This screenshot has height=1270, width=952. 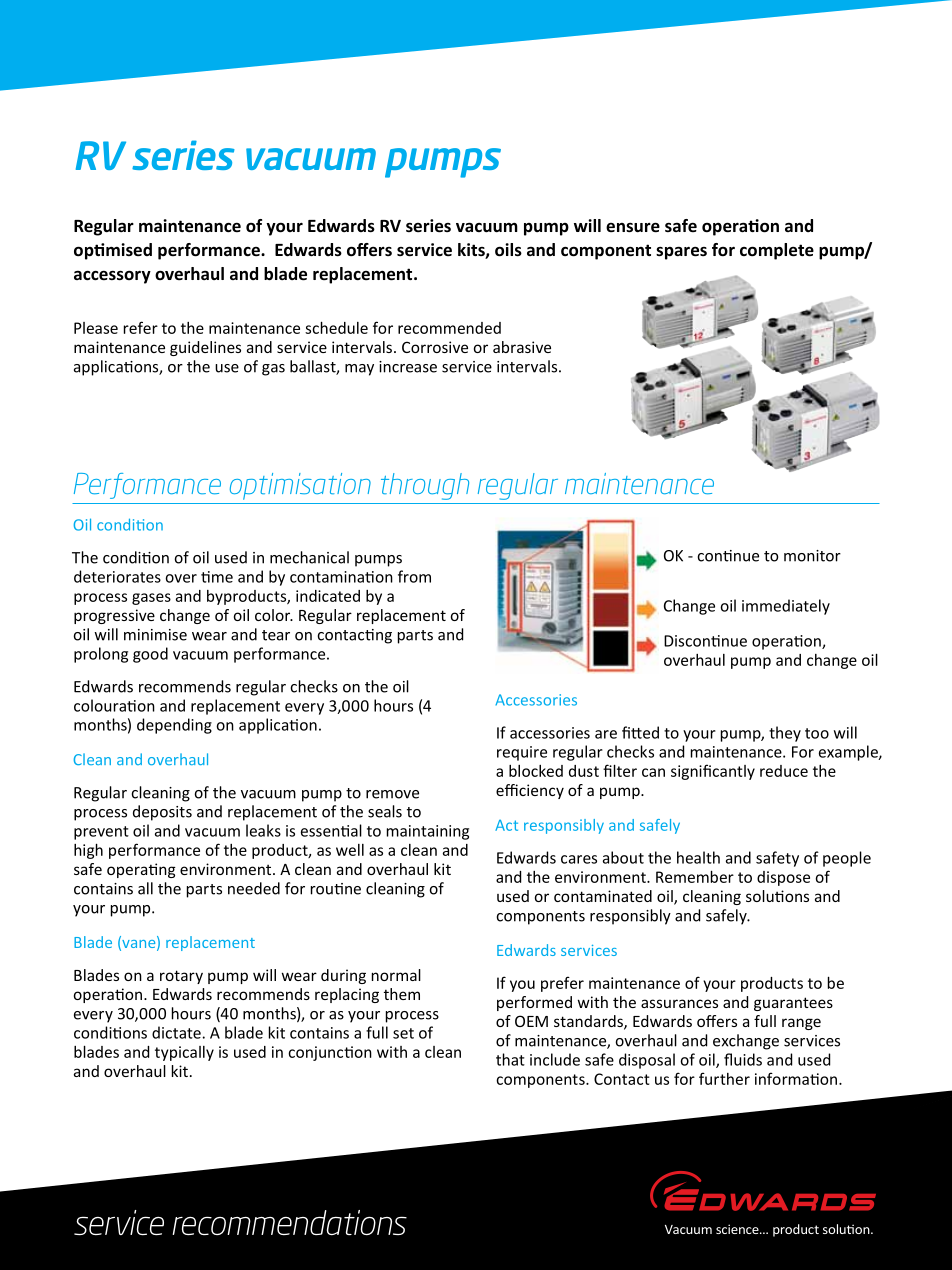 What do you see at coordinates (522, 753) in the screenshot?
I see `require` at bounding box center [522, 753].
